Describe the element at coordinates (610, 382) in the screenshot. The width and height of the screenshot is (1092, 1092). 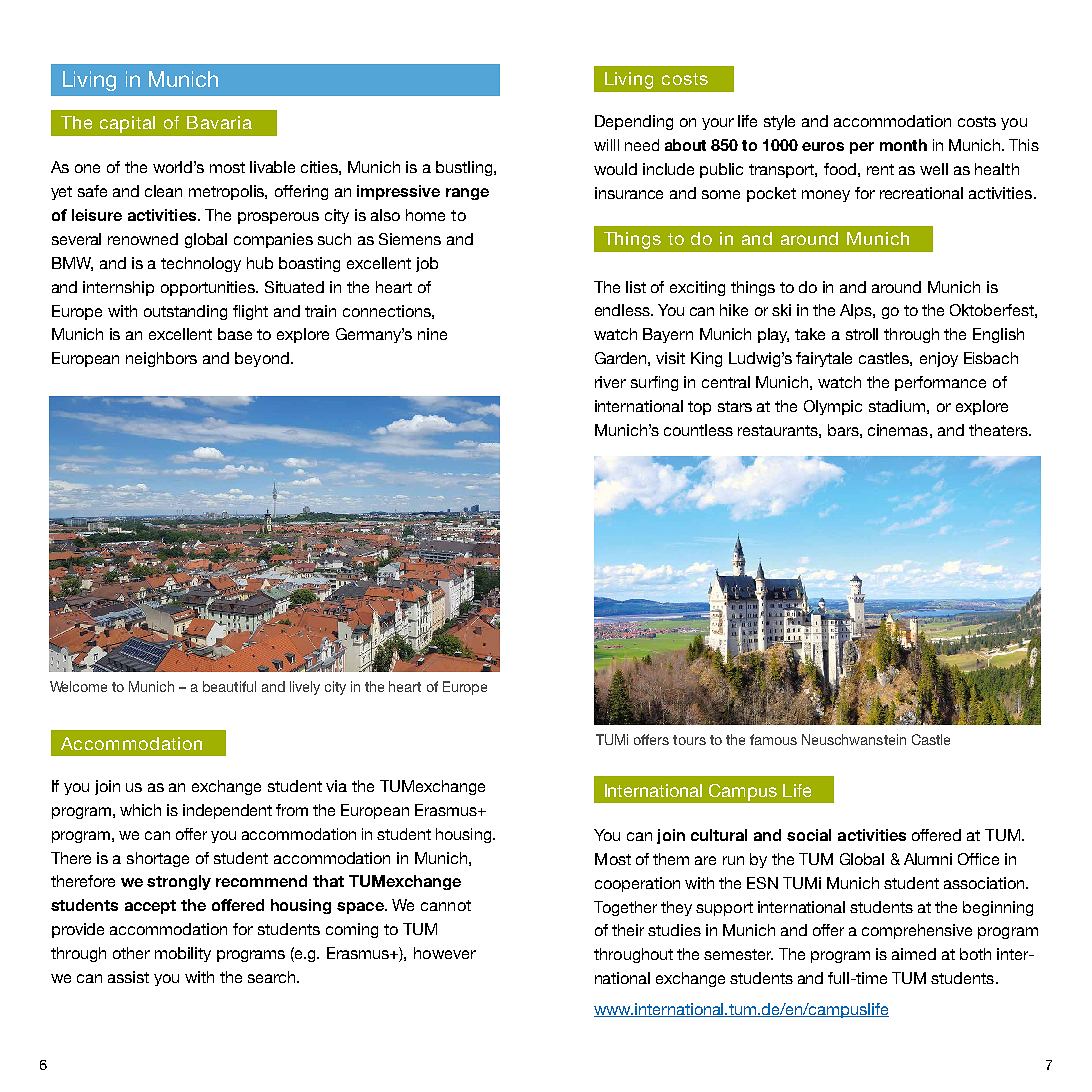
I see `river` at that location.
